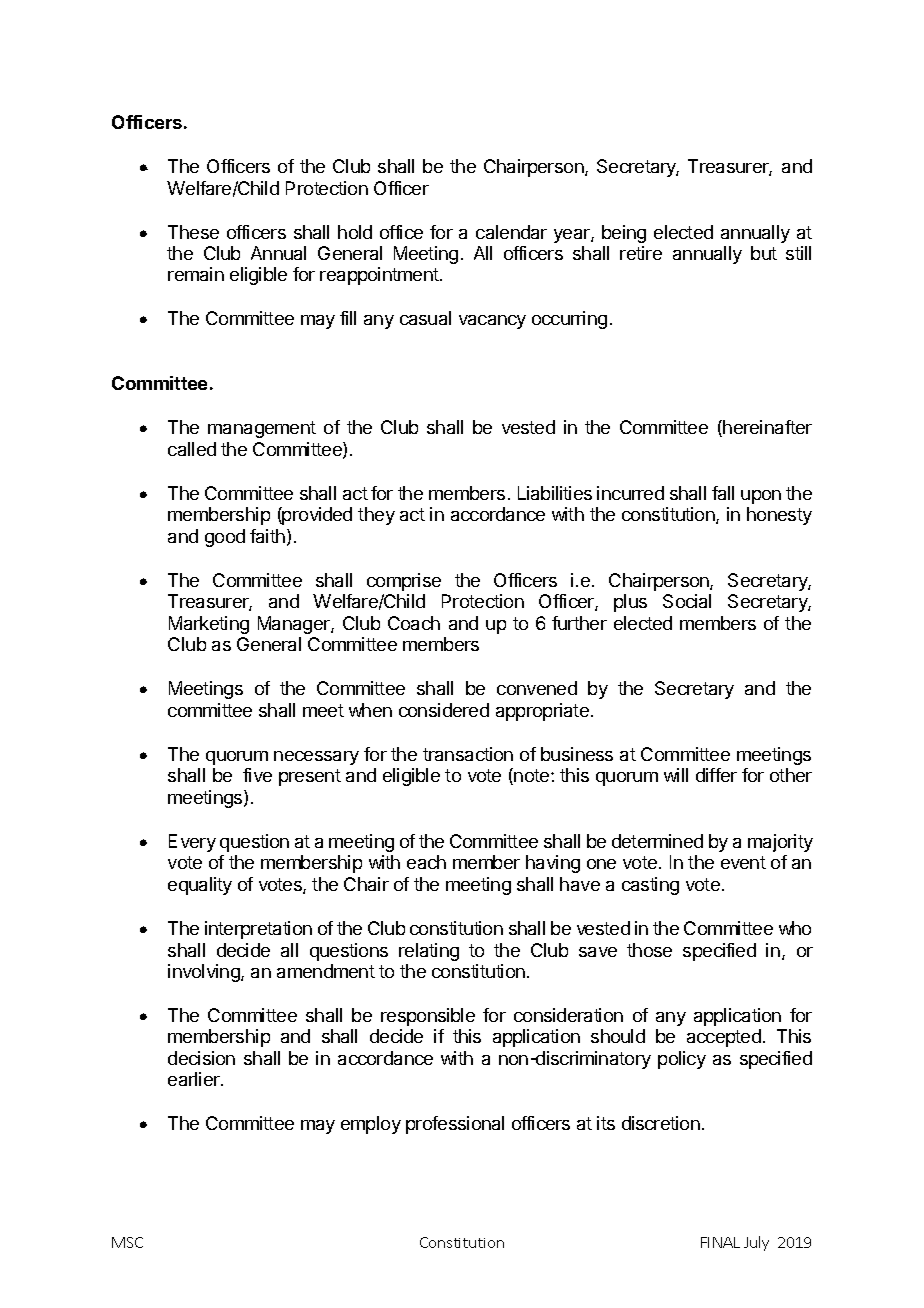 The image size is (924, 1308). Describe the element at coordinates (743, 862) in the document. I see `event` at that location.
